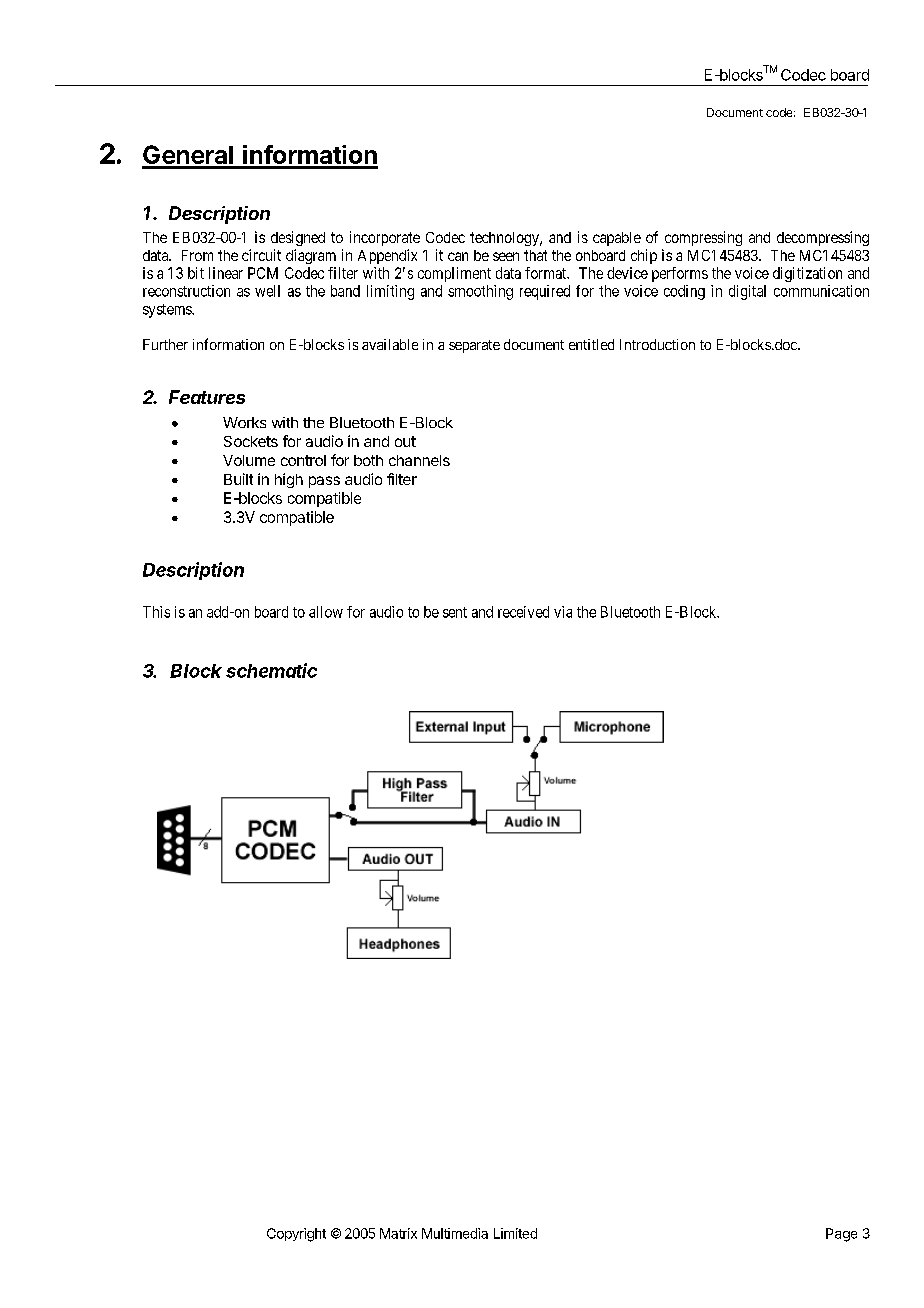 The image size is (924, 1308). What do you see at coordinates (455, 612) in the image?
I see `sent` at bounding box center [455, 612].
